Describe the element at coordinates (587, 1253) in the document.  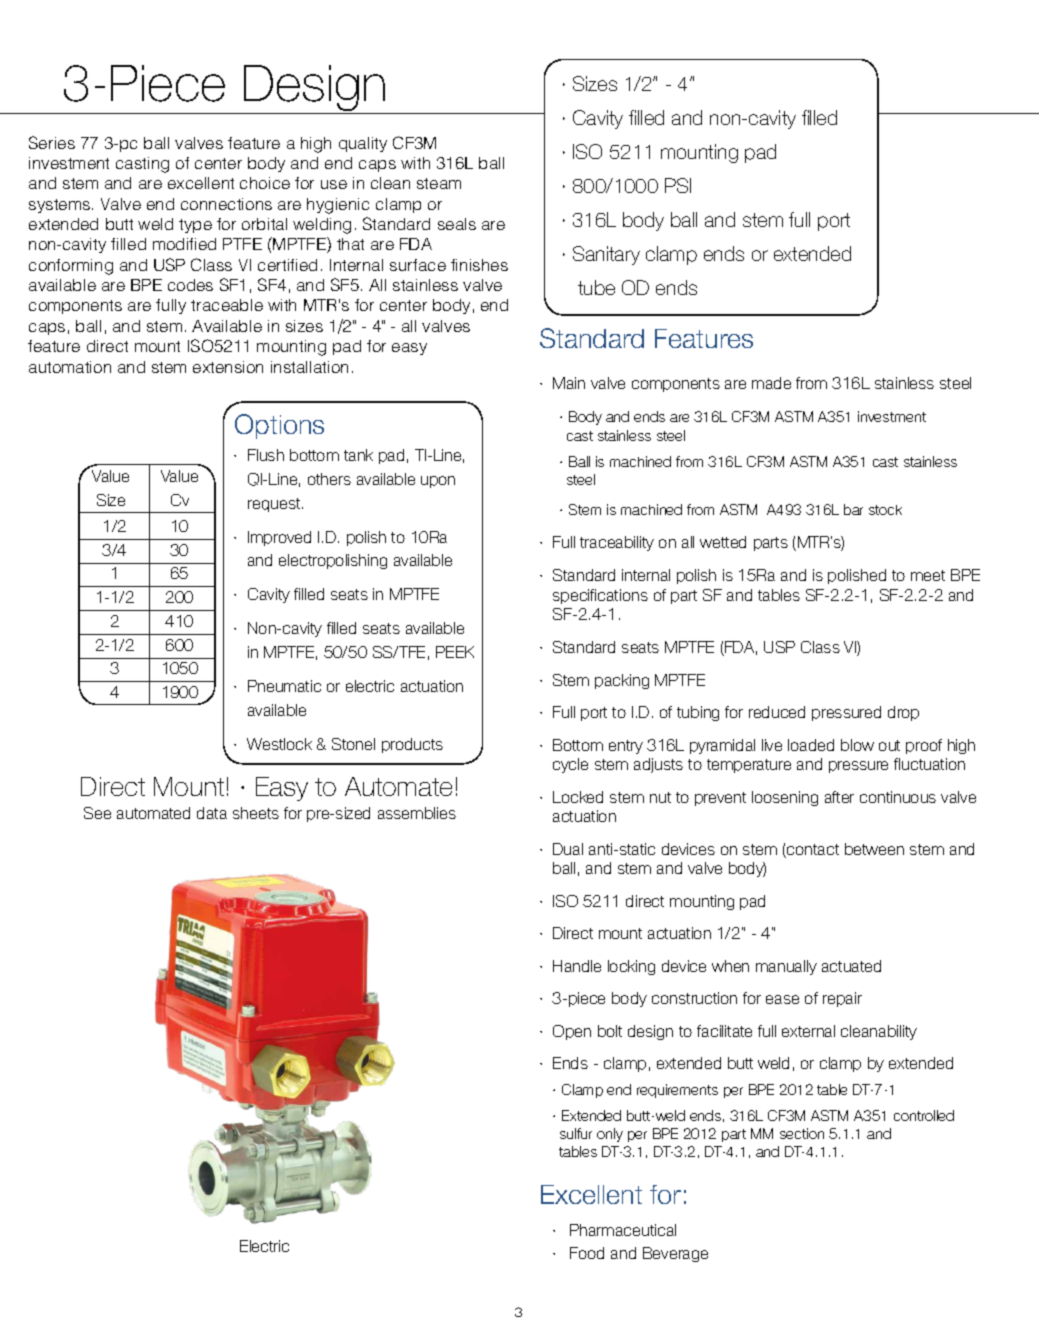
I see `Food` at that location.
